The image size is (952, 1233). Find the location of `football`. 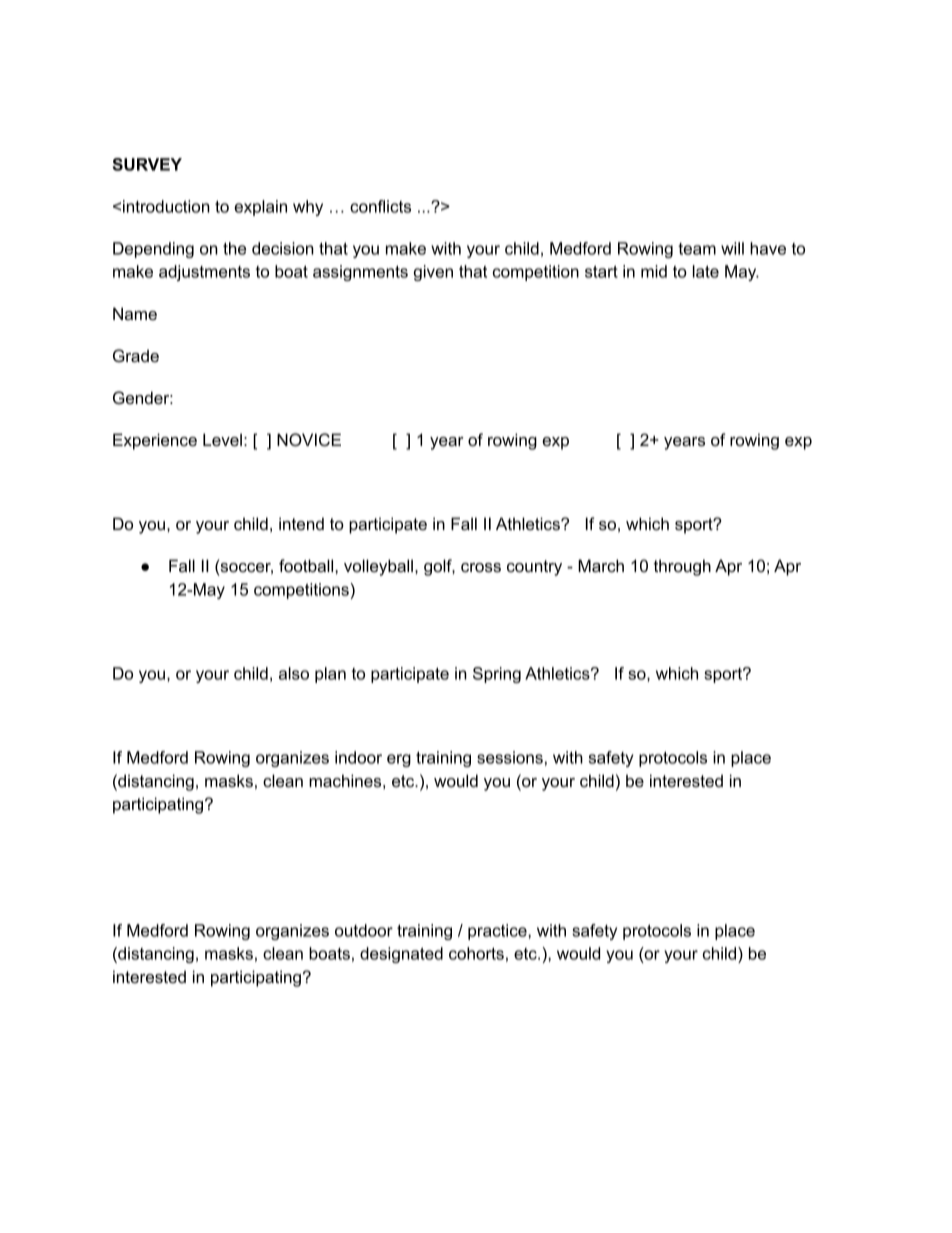

football is located at coordinates (307, 565).
